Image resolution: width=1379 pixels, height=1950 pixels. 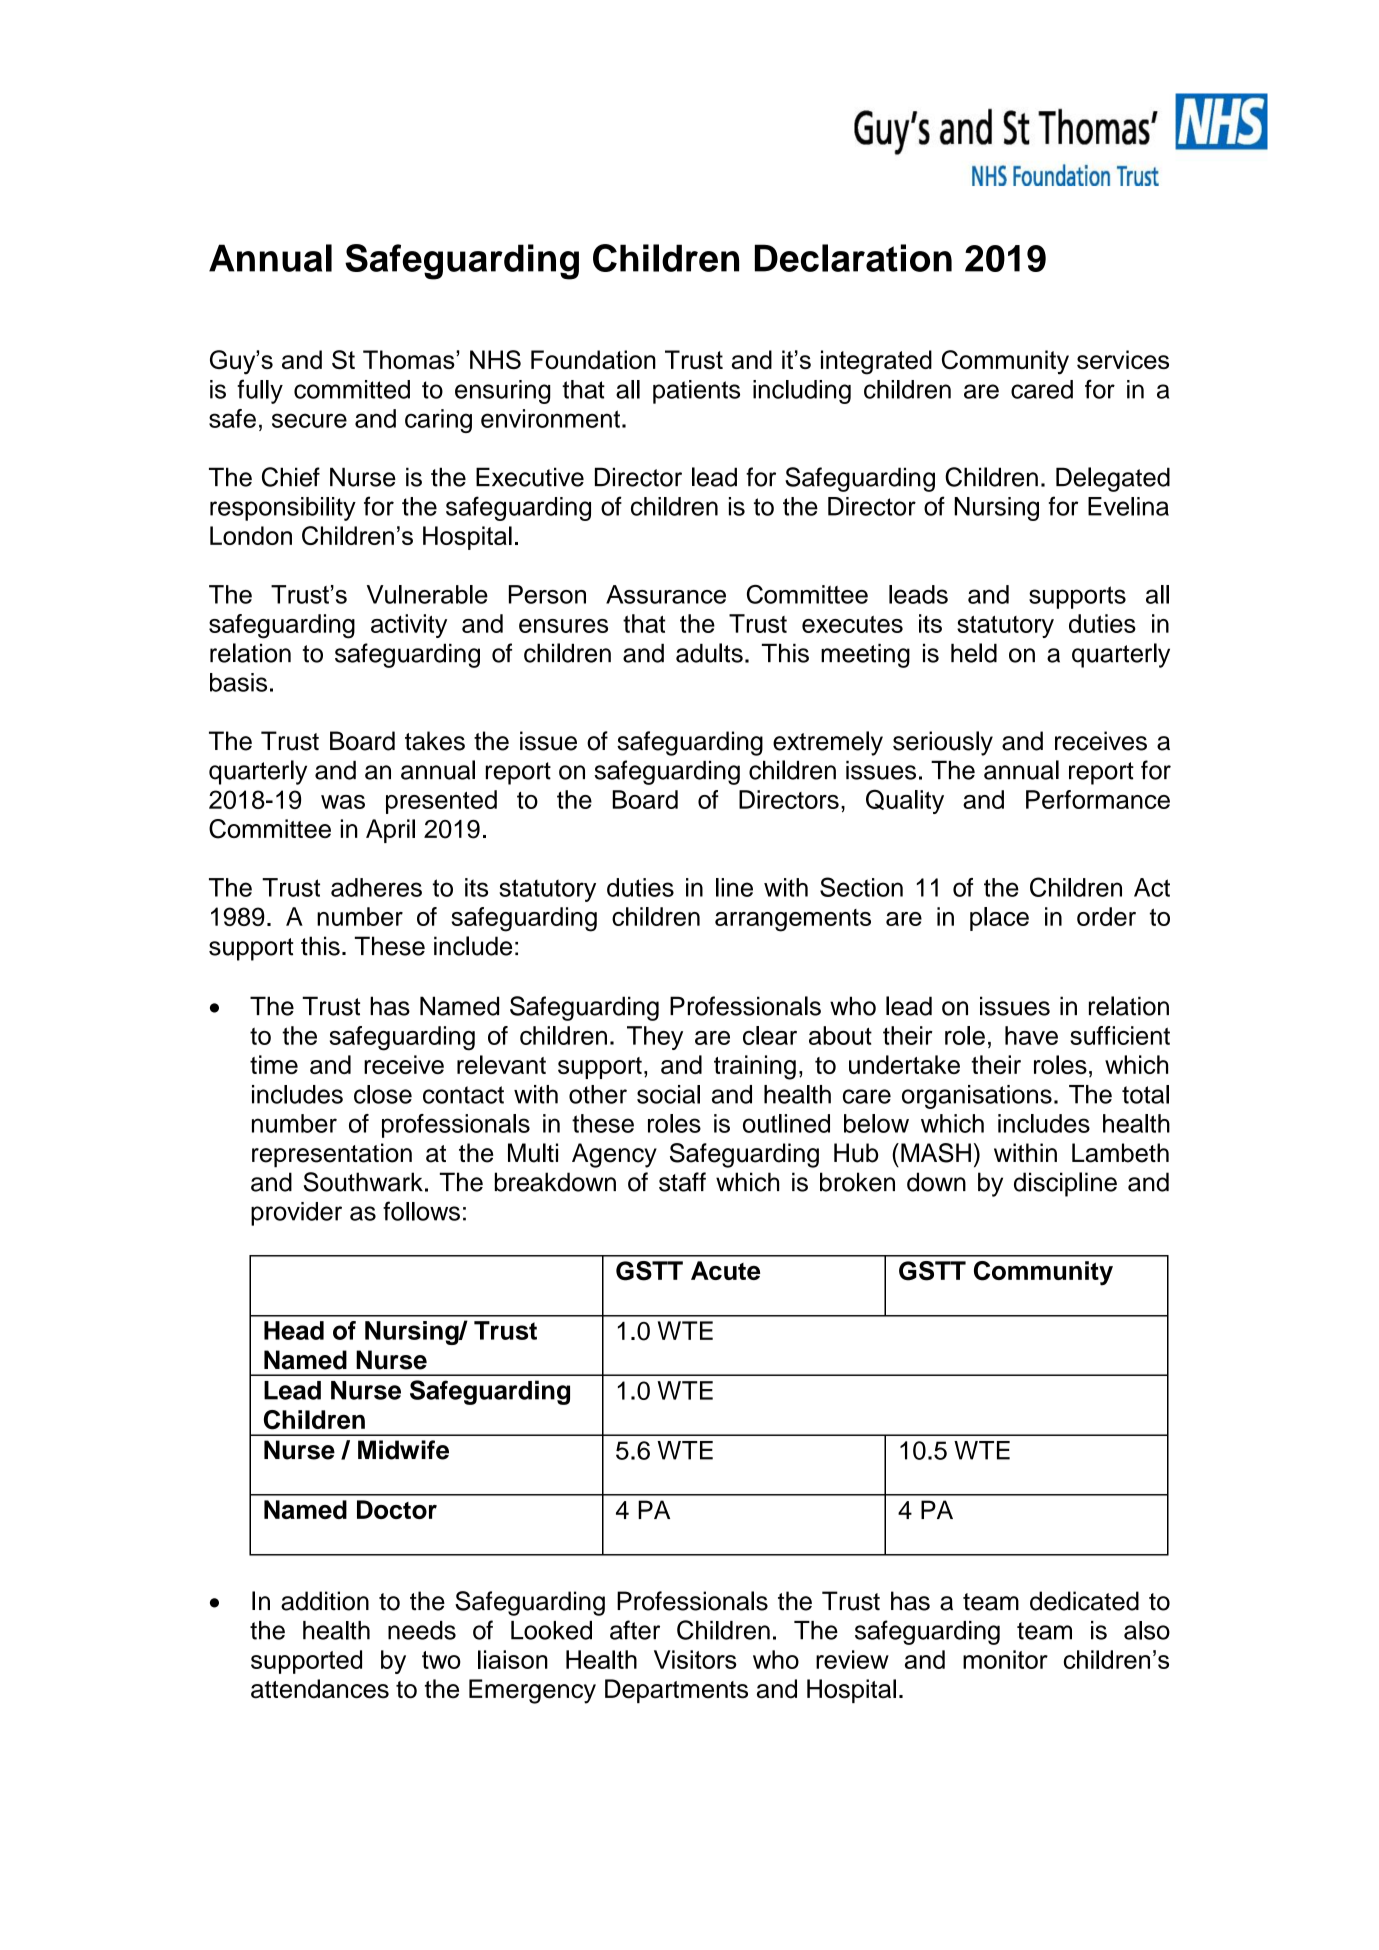 What do you see at coordinates (1005, 1659) in the page?
I see `monitor` at bounding box center [1005, 1659].
